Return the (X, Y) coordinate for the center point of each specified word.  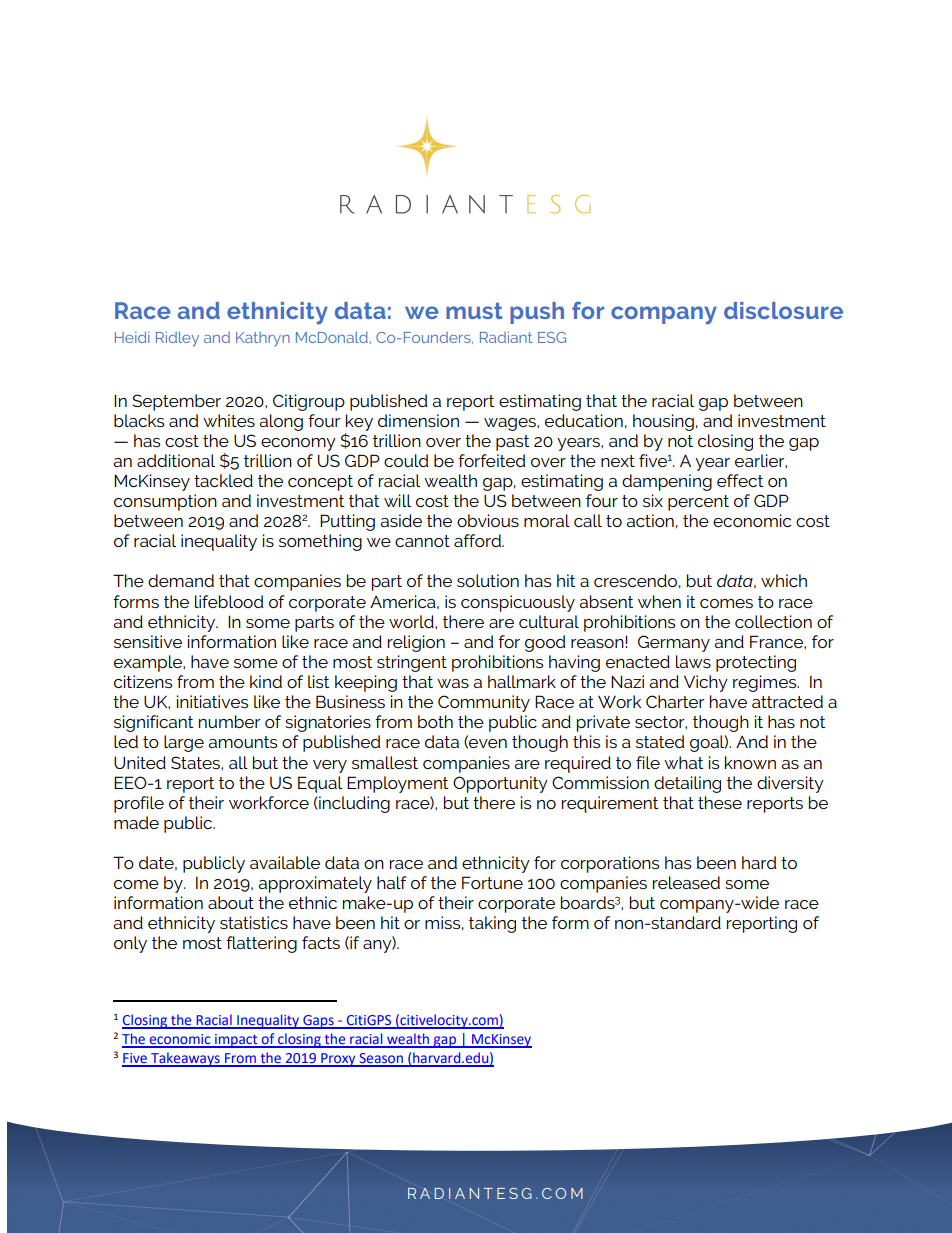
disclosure (783, 310)
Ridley (177, 339)
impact (236, 1041)
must (474, 310)
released (686, 882)
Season (381, 1059)
